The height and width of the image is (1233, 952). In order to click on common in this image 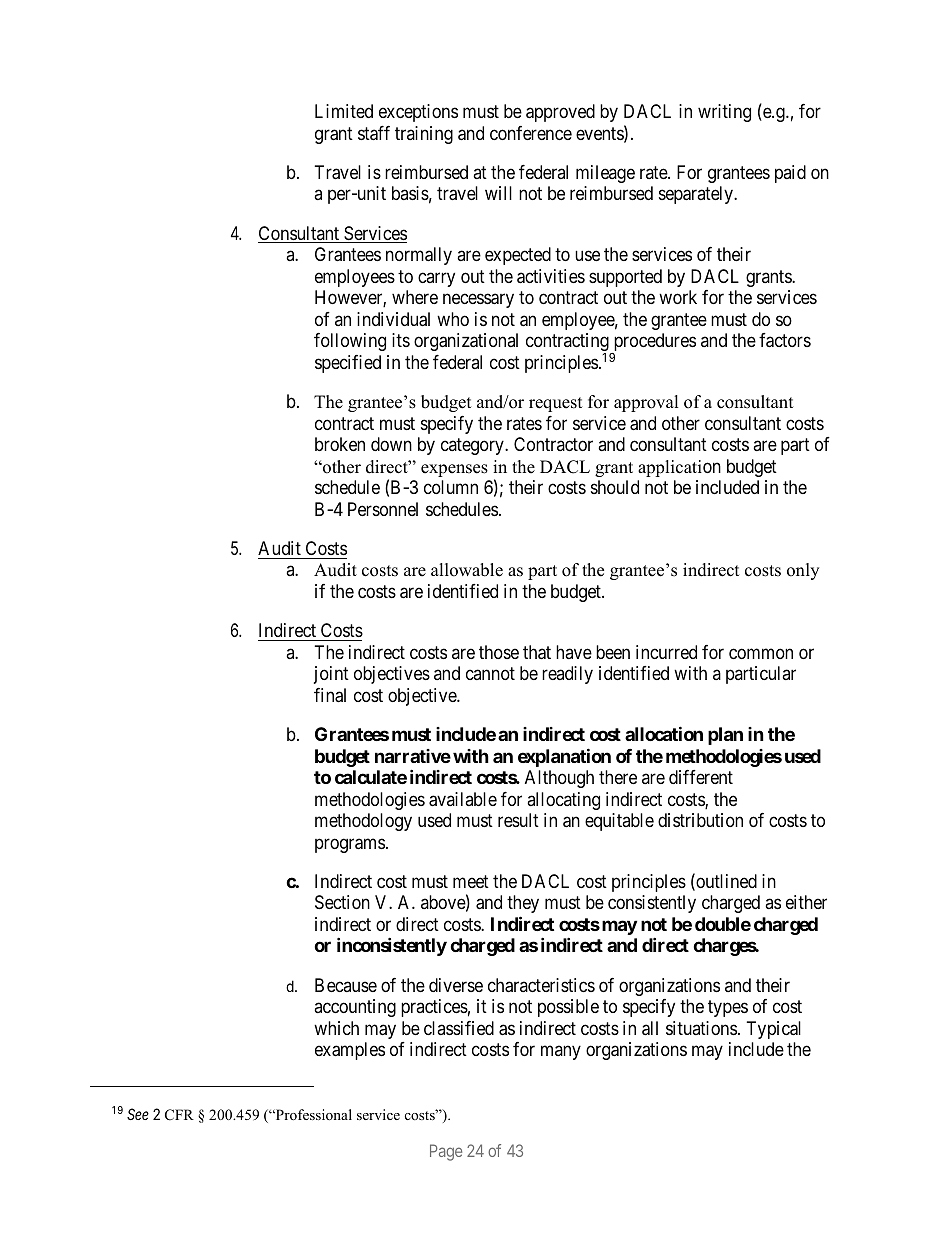, I will do `click(761, 653)`.
